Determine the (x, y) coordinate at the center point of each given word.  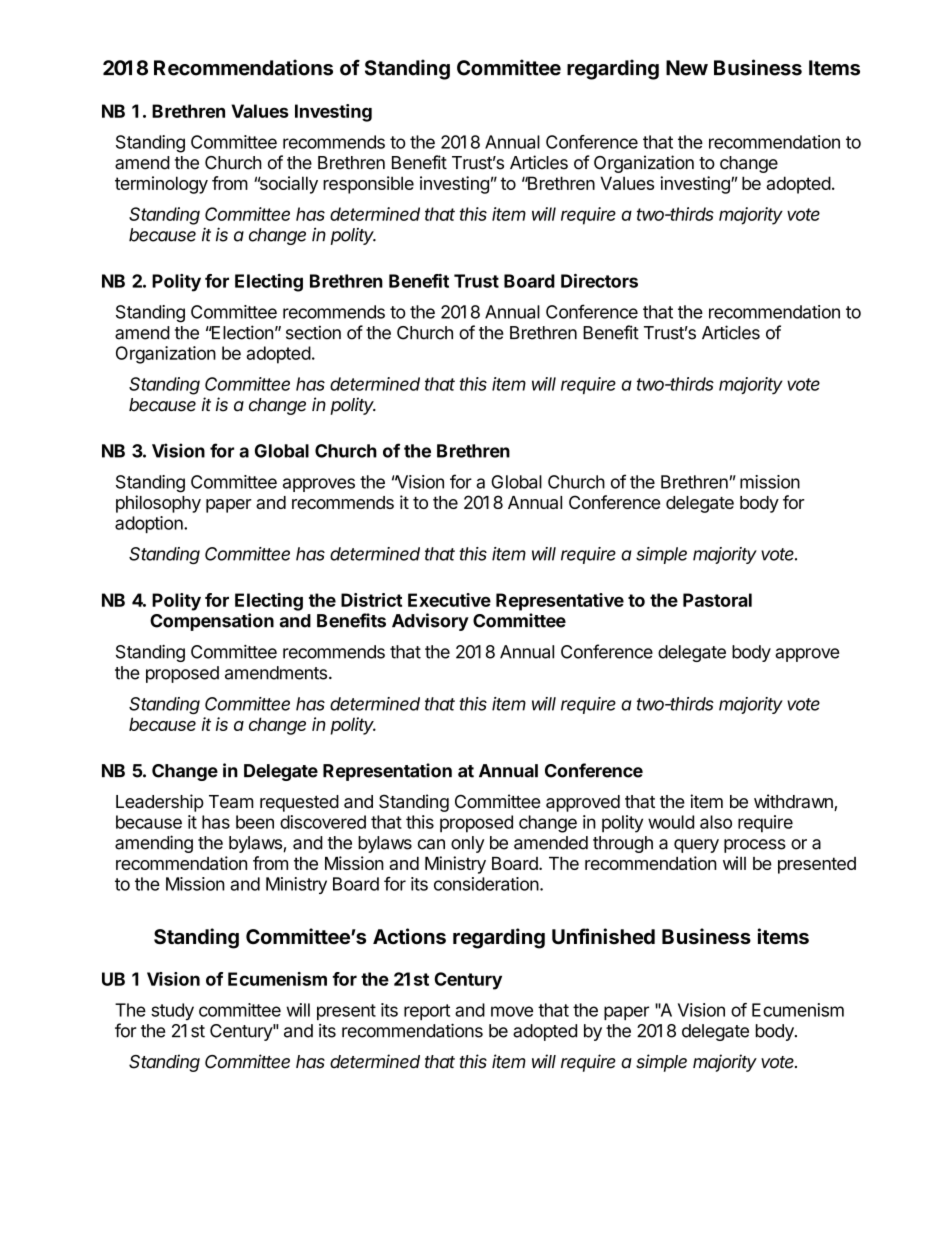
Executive (449, 600)
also (716, 822)
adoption (150, 524)
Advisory (430, 622)
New (687, 68)
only (467, 844)
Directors (599, 281)
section (313, 332)
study (172, 1012)
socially (288, 185)
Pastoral (717, 600)
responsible (368, 185)
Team (231, 802)
